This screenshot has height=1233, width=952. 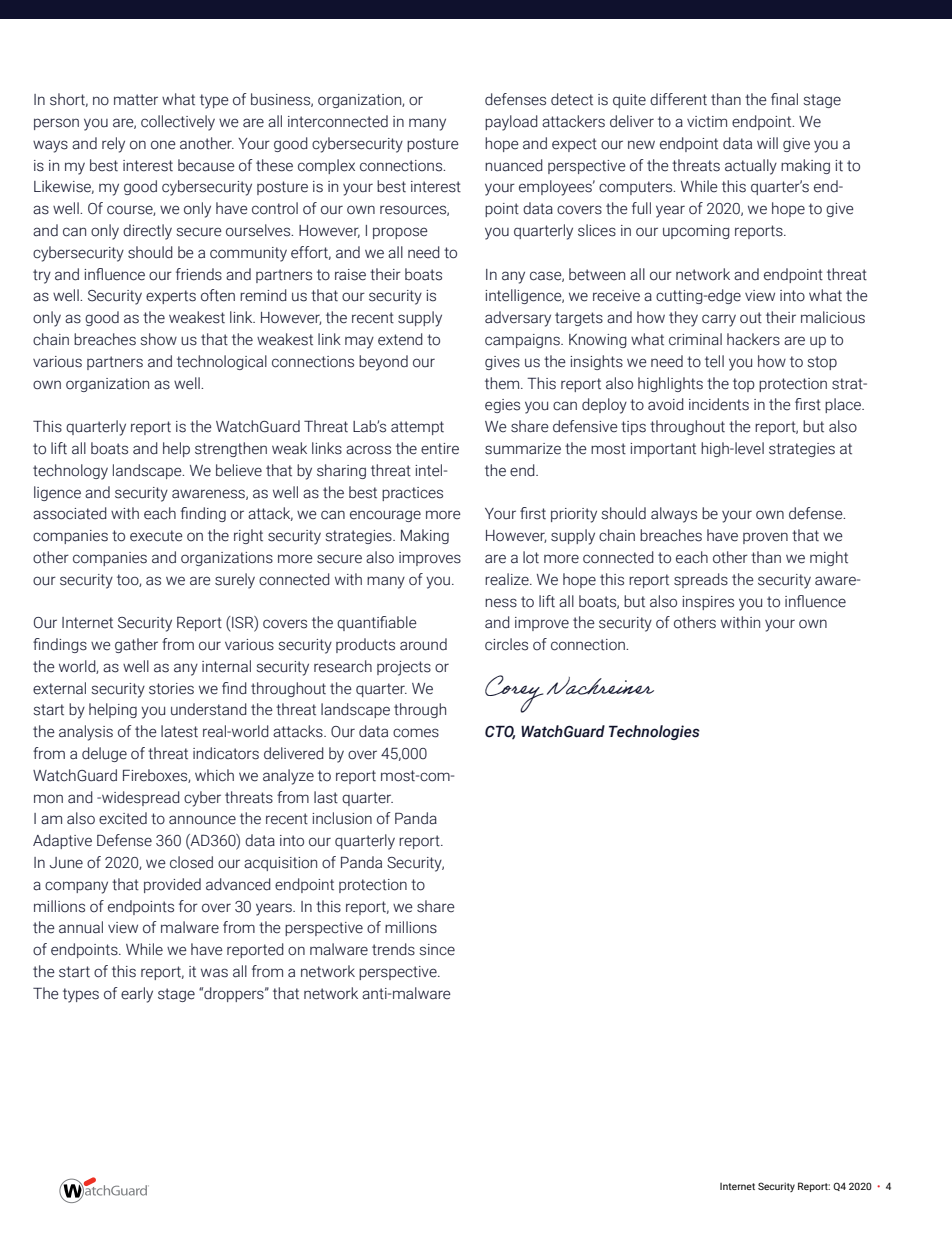 I want to click on execute, so click(x=156, y=536).
